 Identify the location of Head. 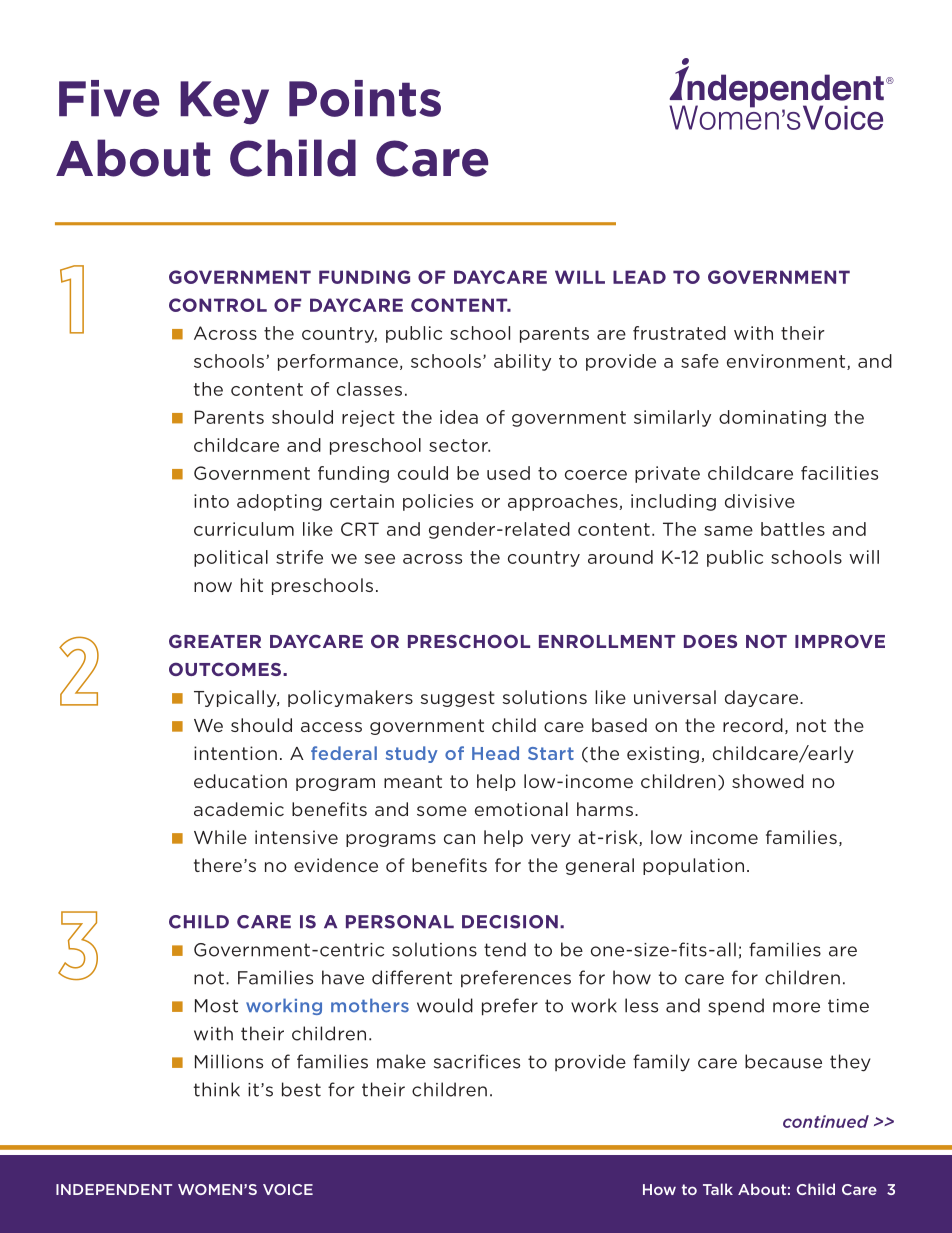
(495, 753).
